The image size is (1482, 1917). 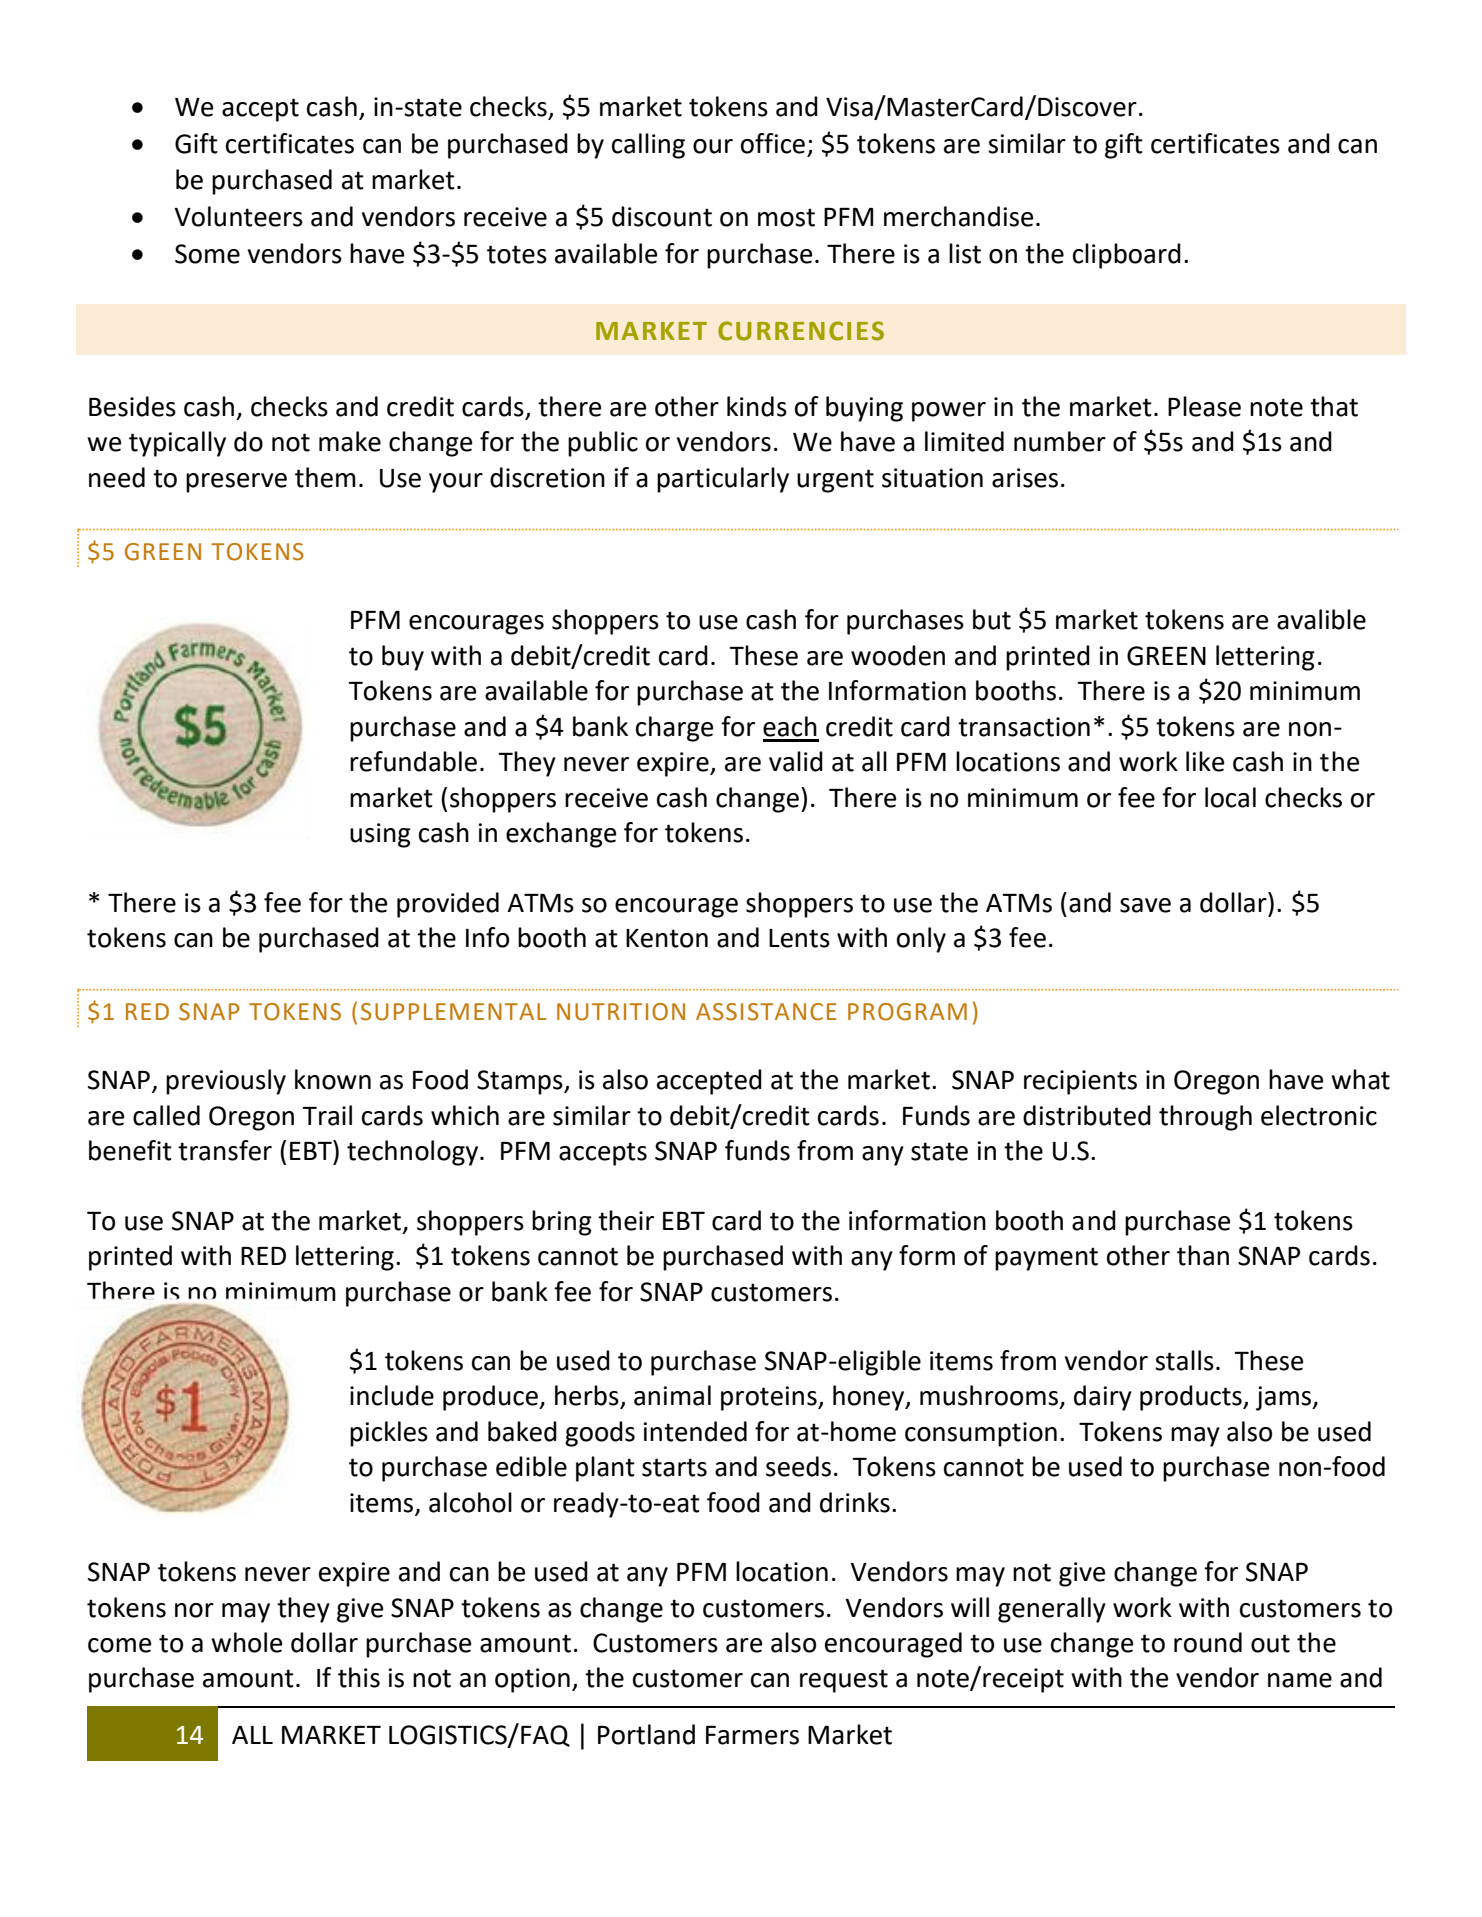 What do you see at coordinates (667, 938) in the screenshot?
I see `Kenton` at bounding box center [667, 938].
